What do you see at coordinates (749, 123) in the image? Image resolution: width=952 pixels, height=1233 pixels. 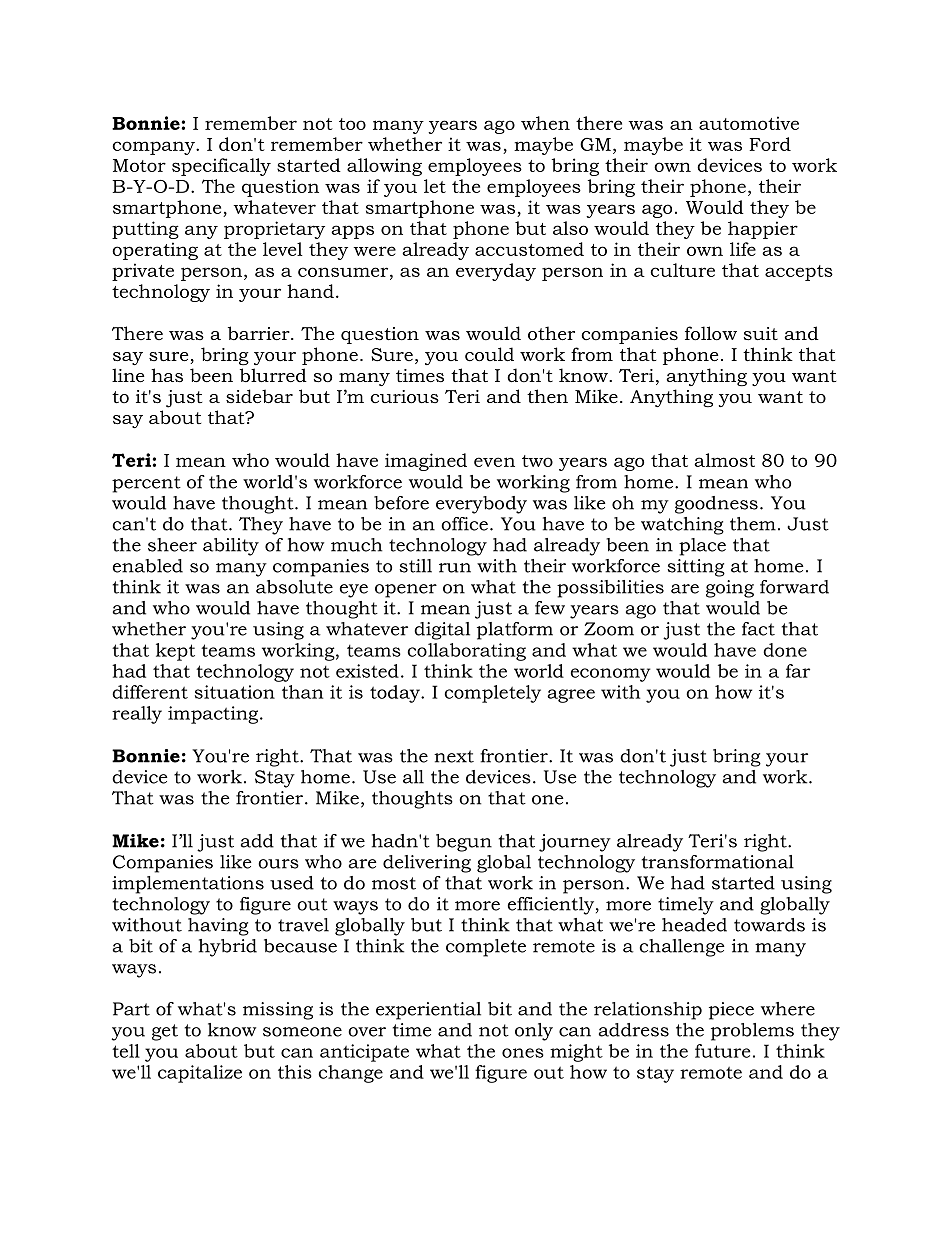 I see `automotive` at bounding box center [749, 123].
